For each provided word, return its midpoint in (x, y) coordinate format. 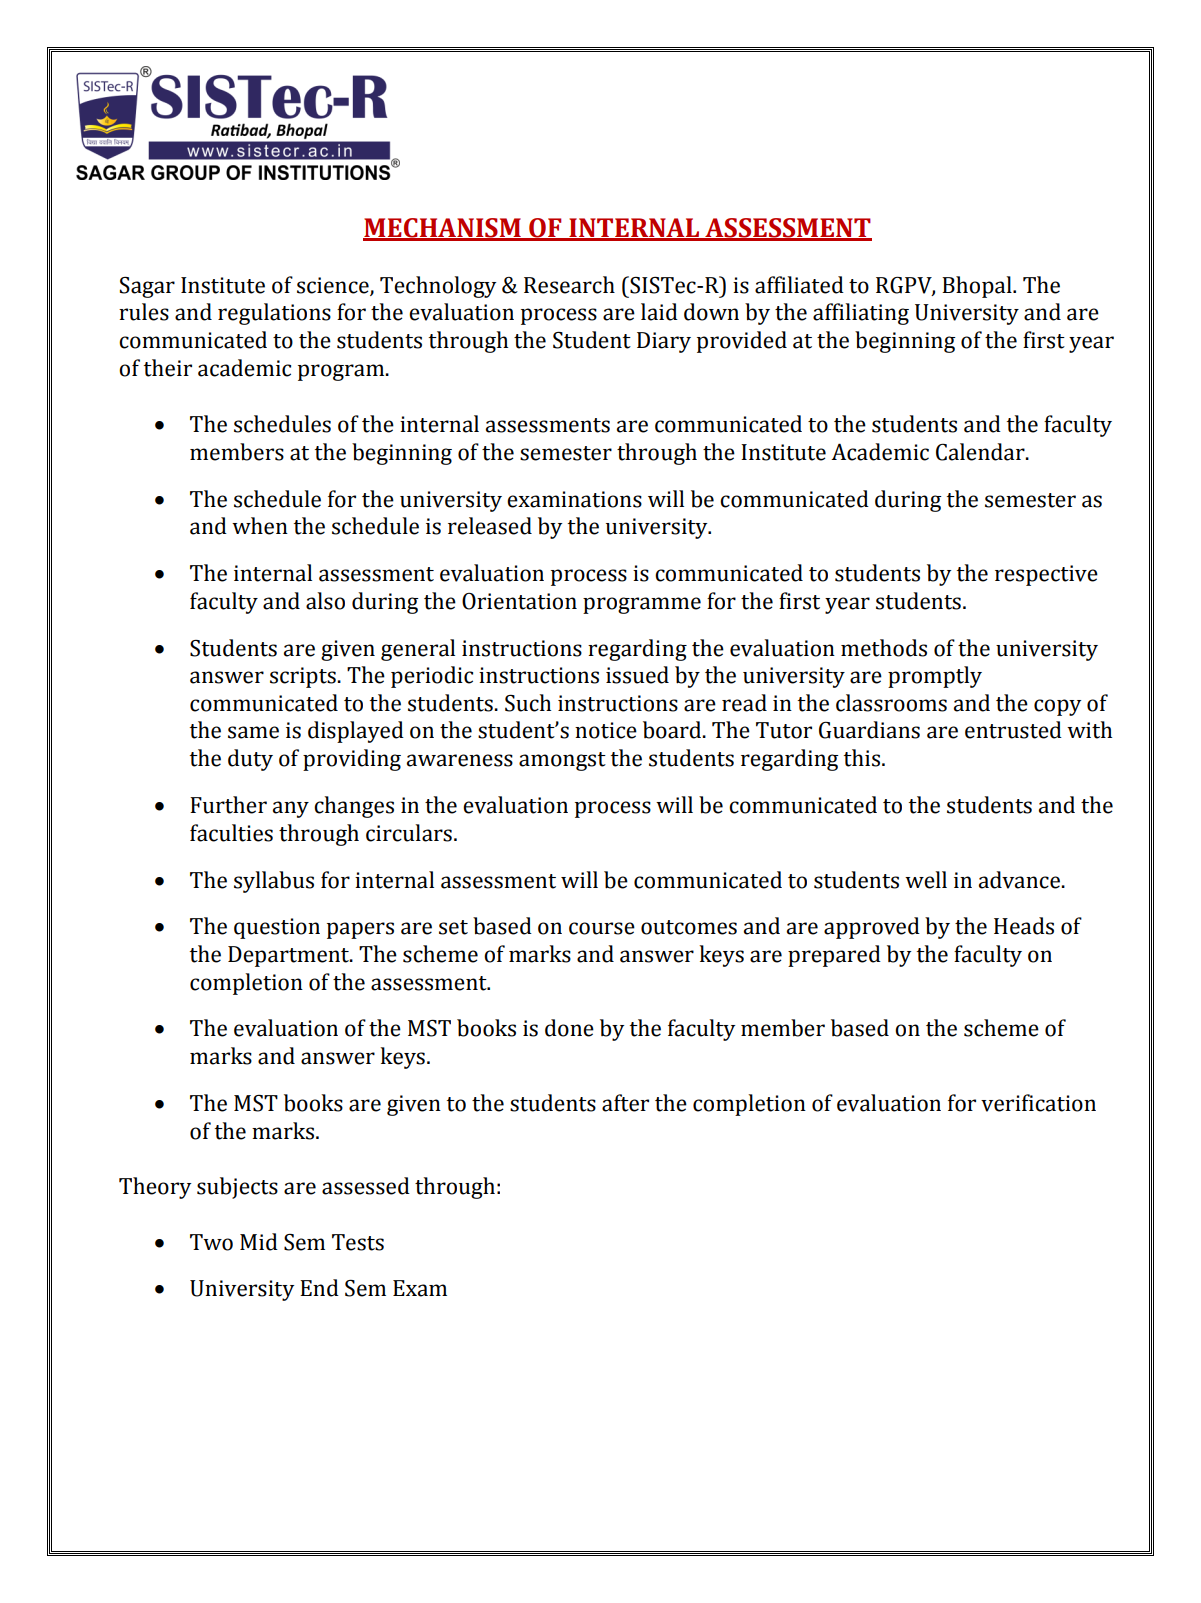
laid (659, 312)
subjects (237, 1188)
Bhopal (978, 287)
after (625, 1103)
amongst (562, 761)
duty (250, 760)
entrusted (1013, 730)
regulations (274, 314)
